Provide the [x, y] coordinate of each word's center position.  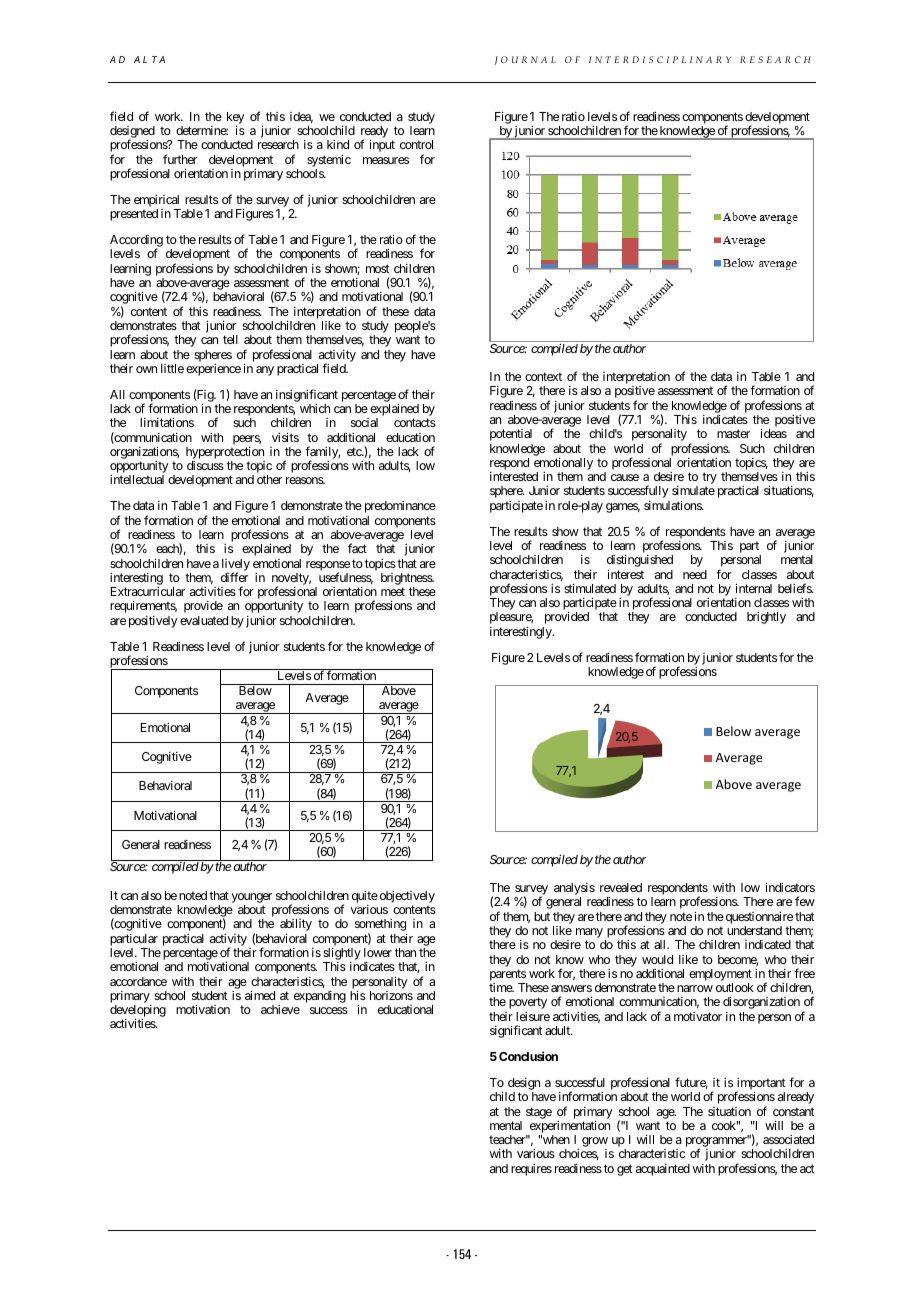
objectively [406, 898]
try [709, 479]
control [416, 144]
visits [285, 437]
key [235, 119]
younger [251, 899]
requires [531, 1170]
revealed [621, 887]
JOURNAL [525, 60]
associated [788, 1139]
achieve [280, 1009]
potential [511, 435]
